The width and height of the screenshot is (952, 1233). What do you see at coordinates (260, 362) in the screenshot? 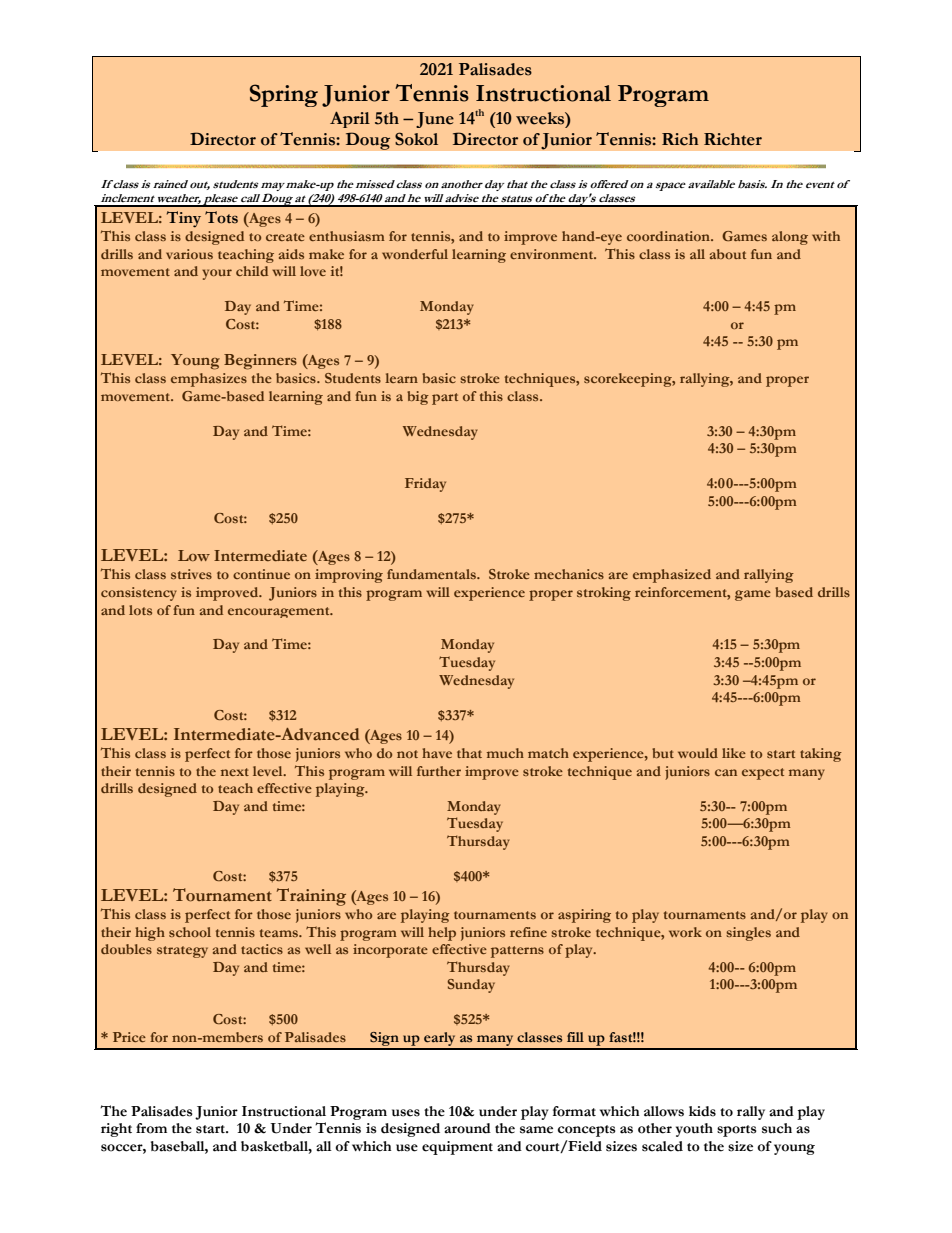
I see `Beginners` at bounding box center [260, 362].
